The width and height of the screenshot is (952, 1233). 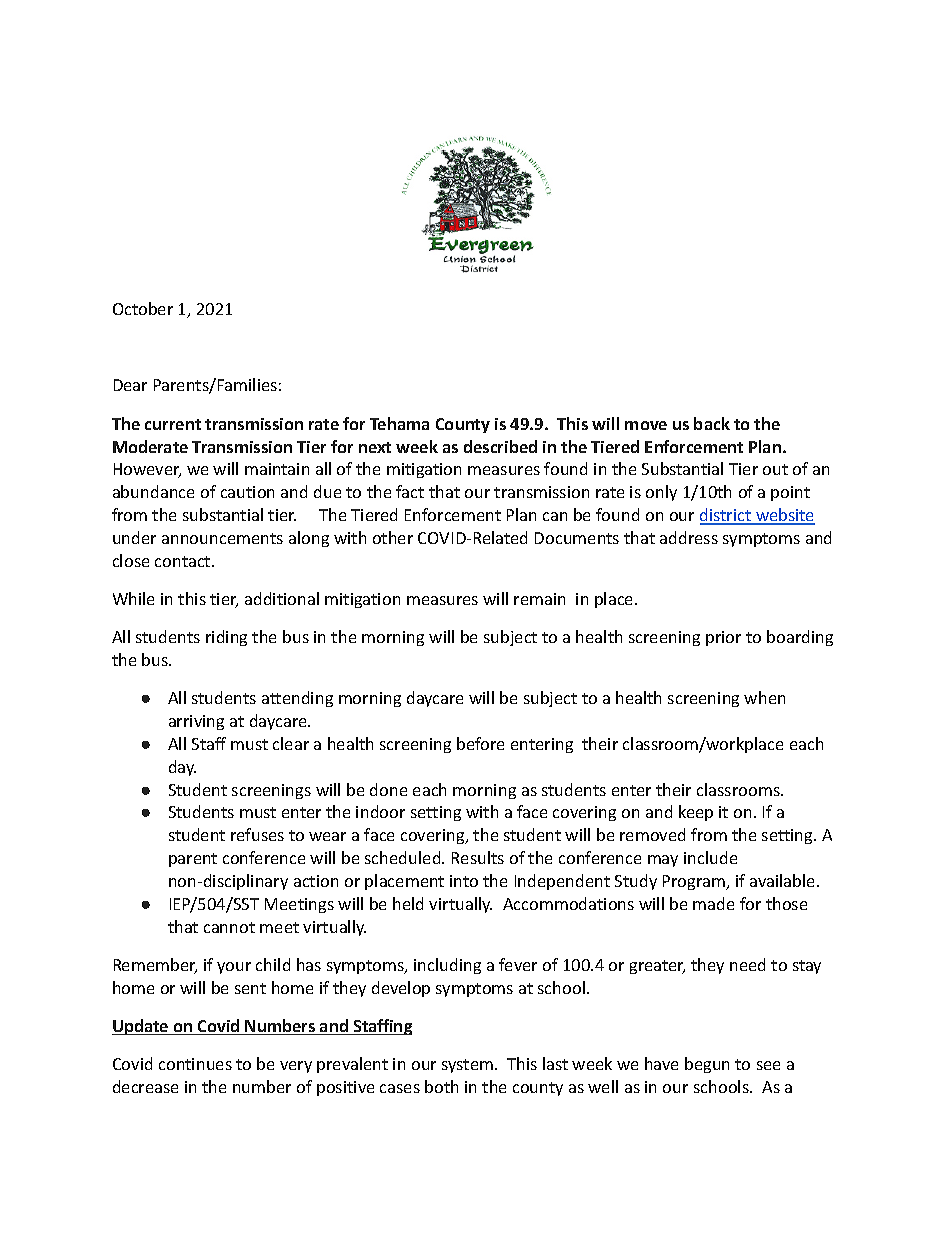 What do you see at coordinates (222, 538) in the screenshot?
I see `announcements` at bounding box center [222, 538].
